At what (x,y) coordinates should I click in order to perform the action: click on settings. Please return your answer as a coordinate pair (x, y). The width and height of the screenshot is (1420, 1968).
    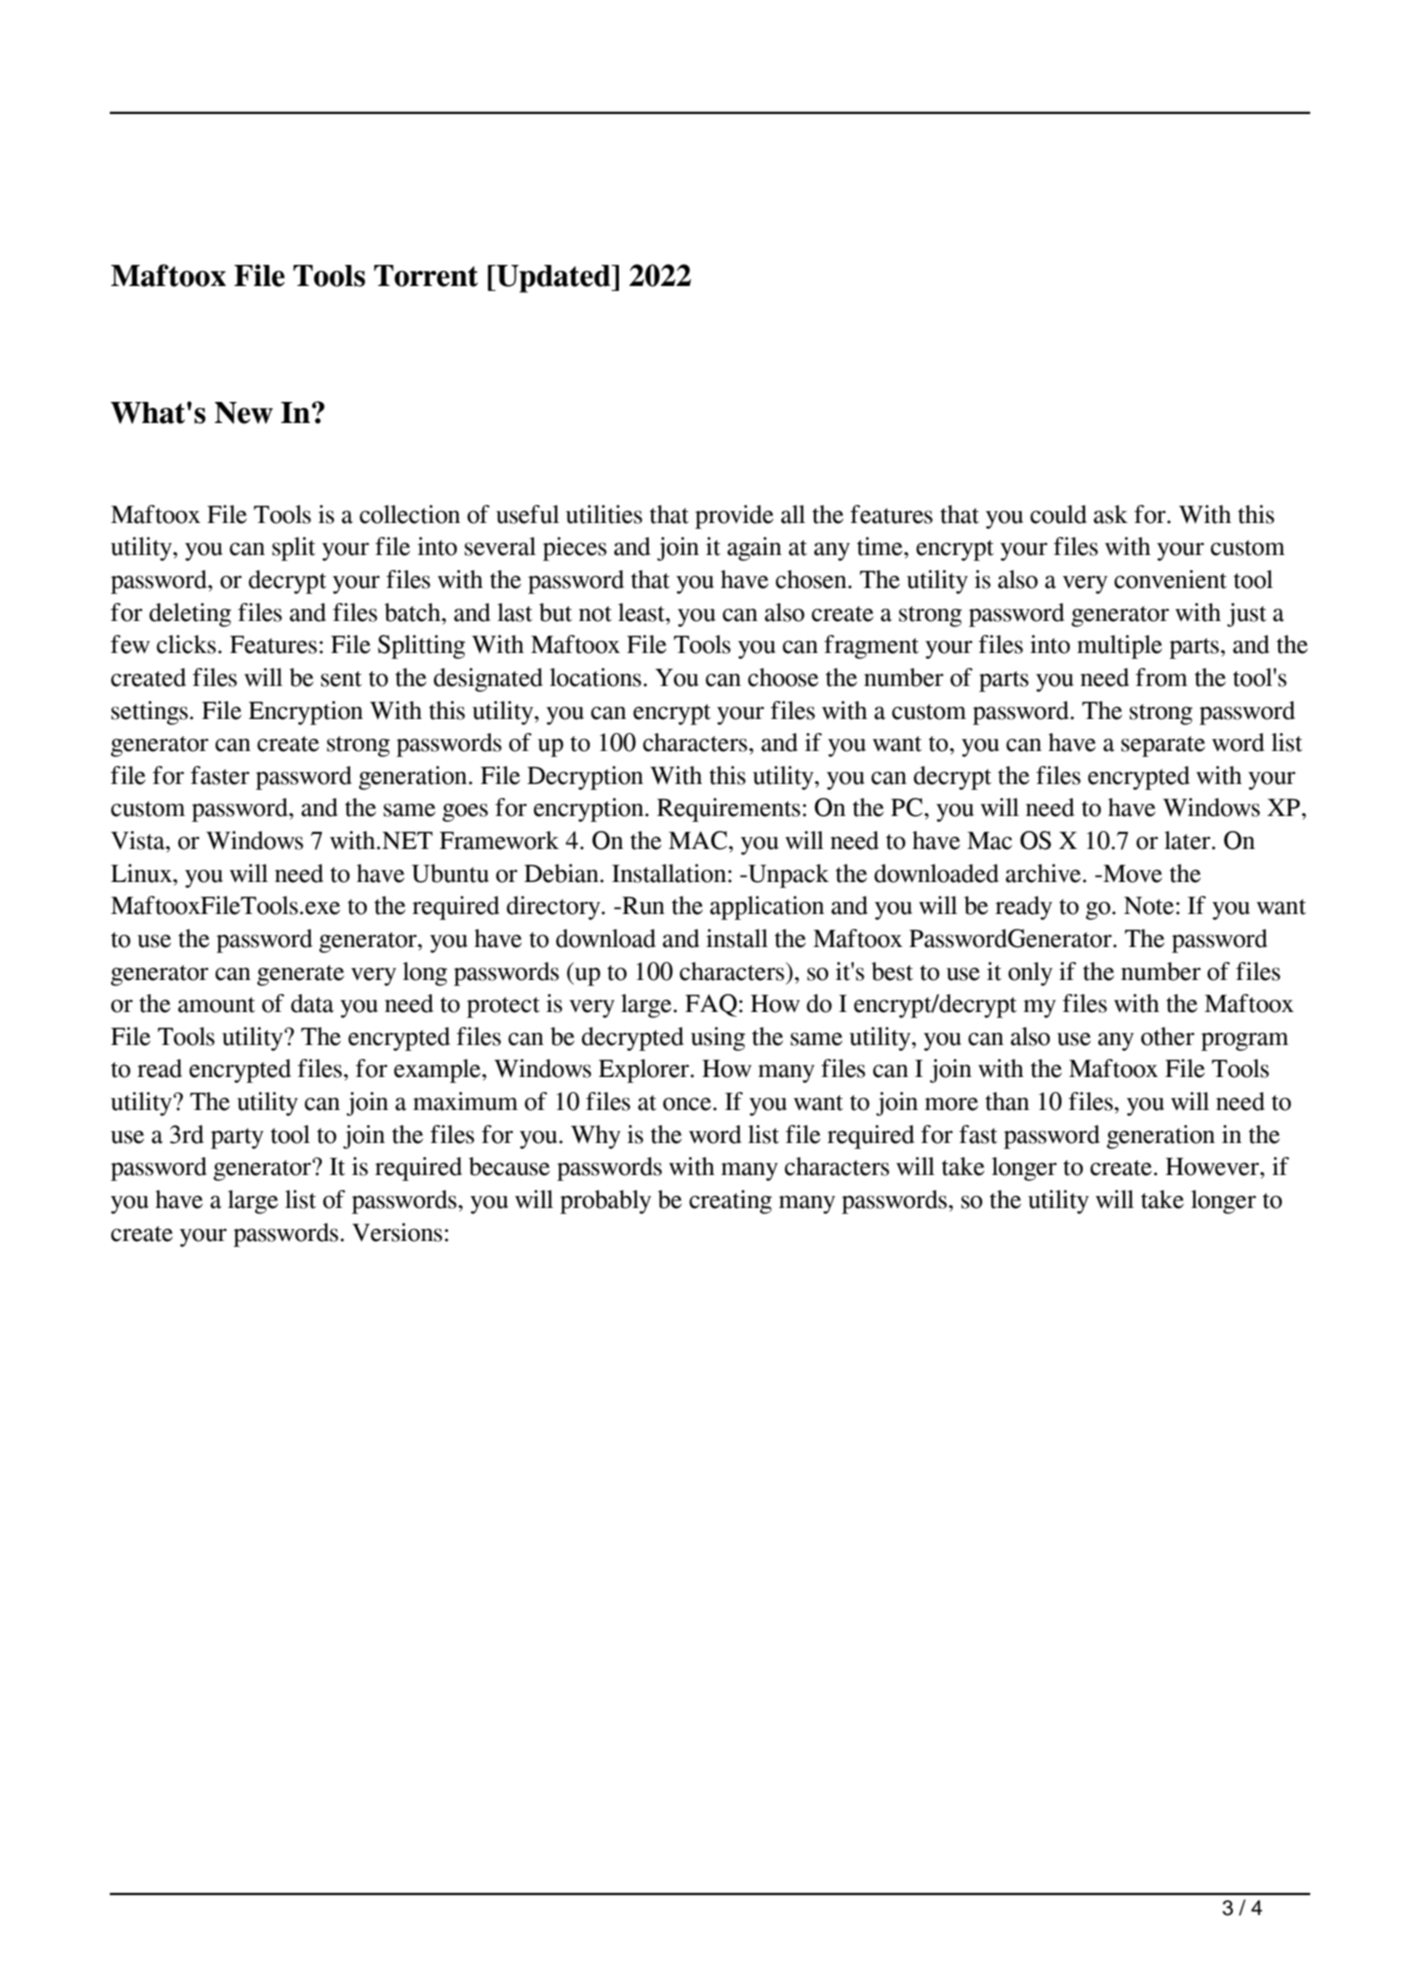
    Looking at the image, I should click on (149, 713).
